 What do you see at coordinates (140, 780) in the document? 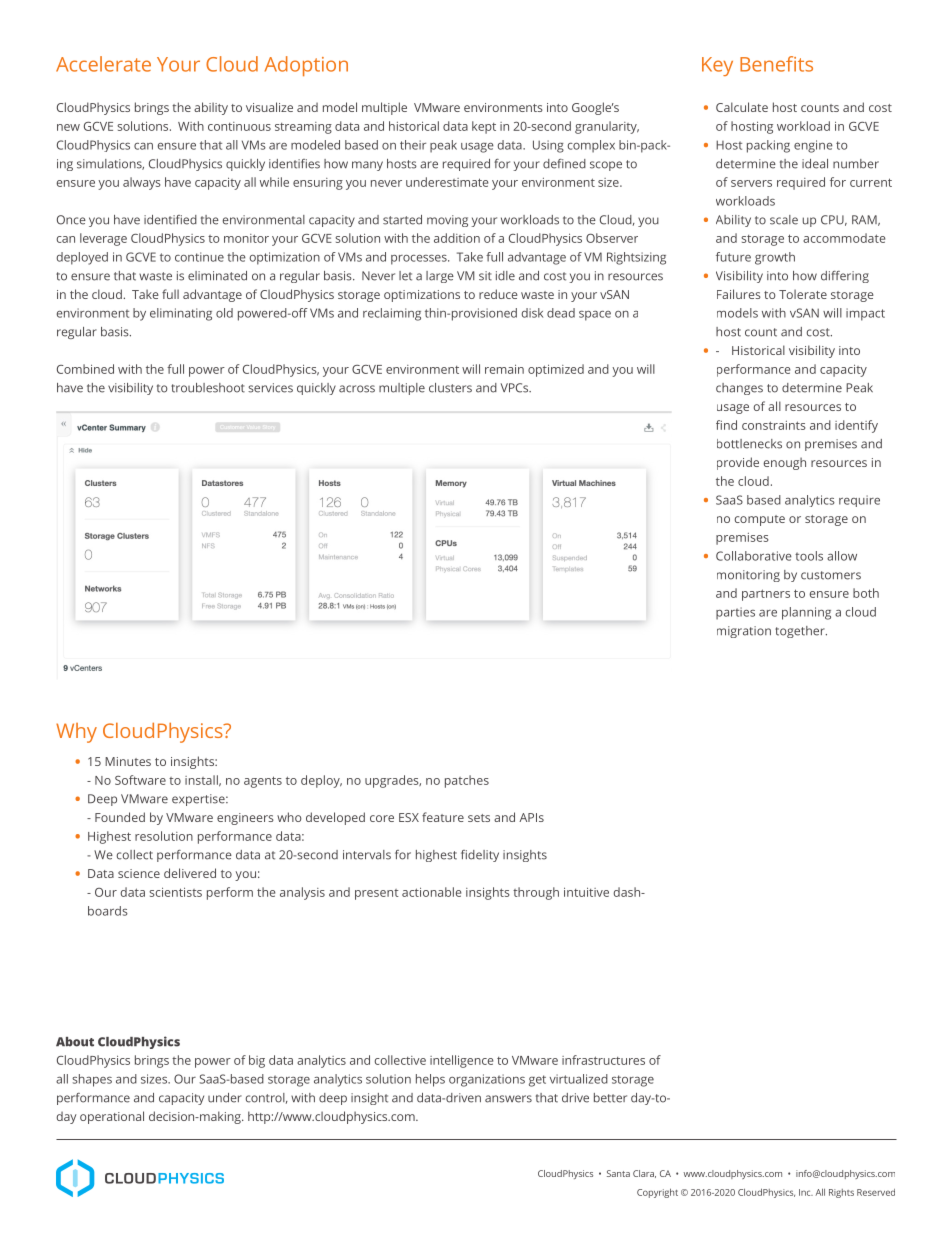
I see `Software` at bounding box center [140, 780].
